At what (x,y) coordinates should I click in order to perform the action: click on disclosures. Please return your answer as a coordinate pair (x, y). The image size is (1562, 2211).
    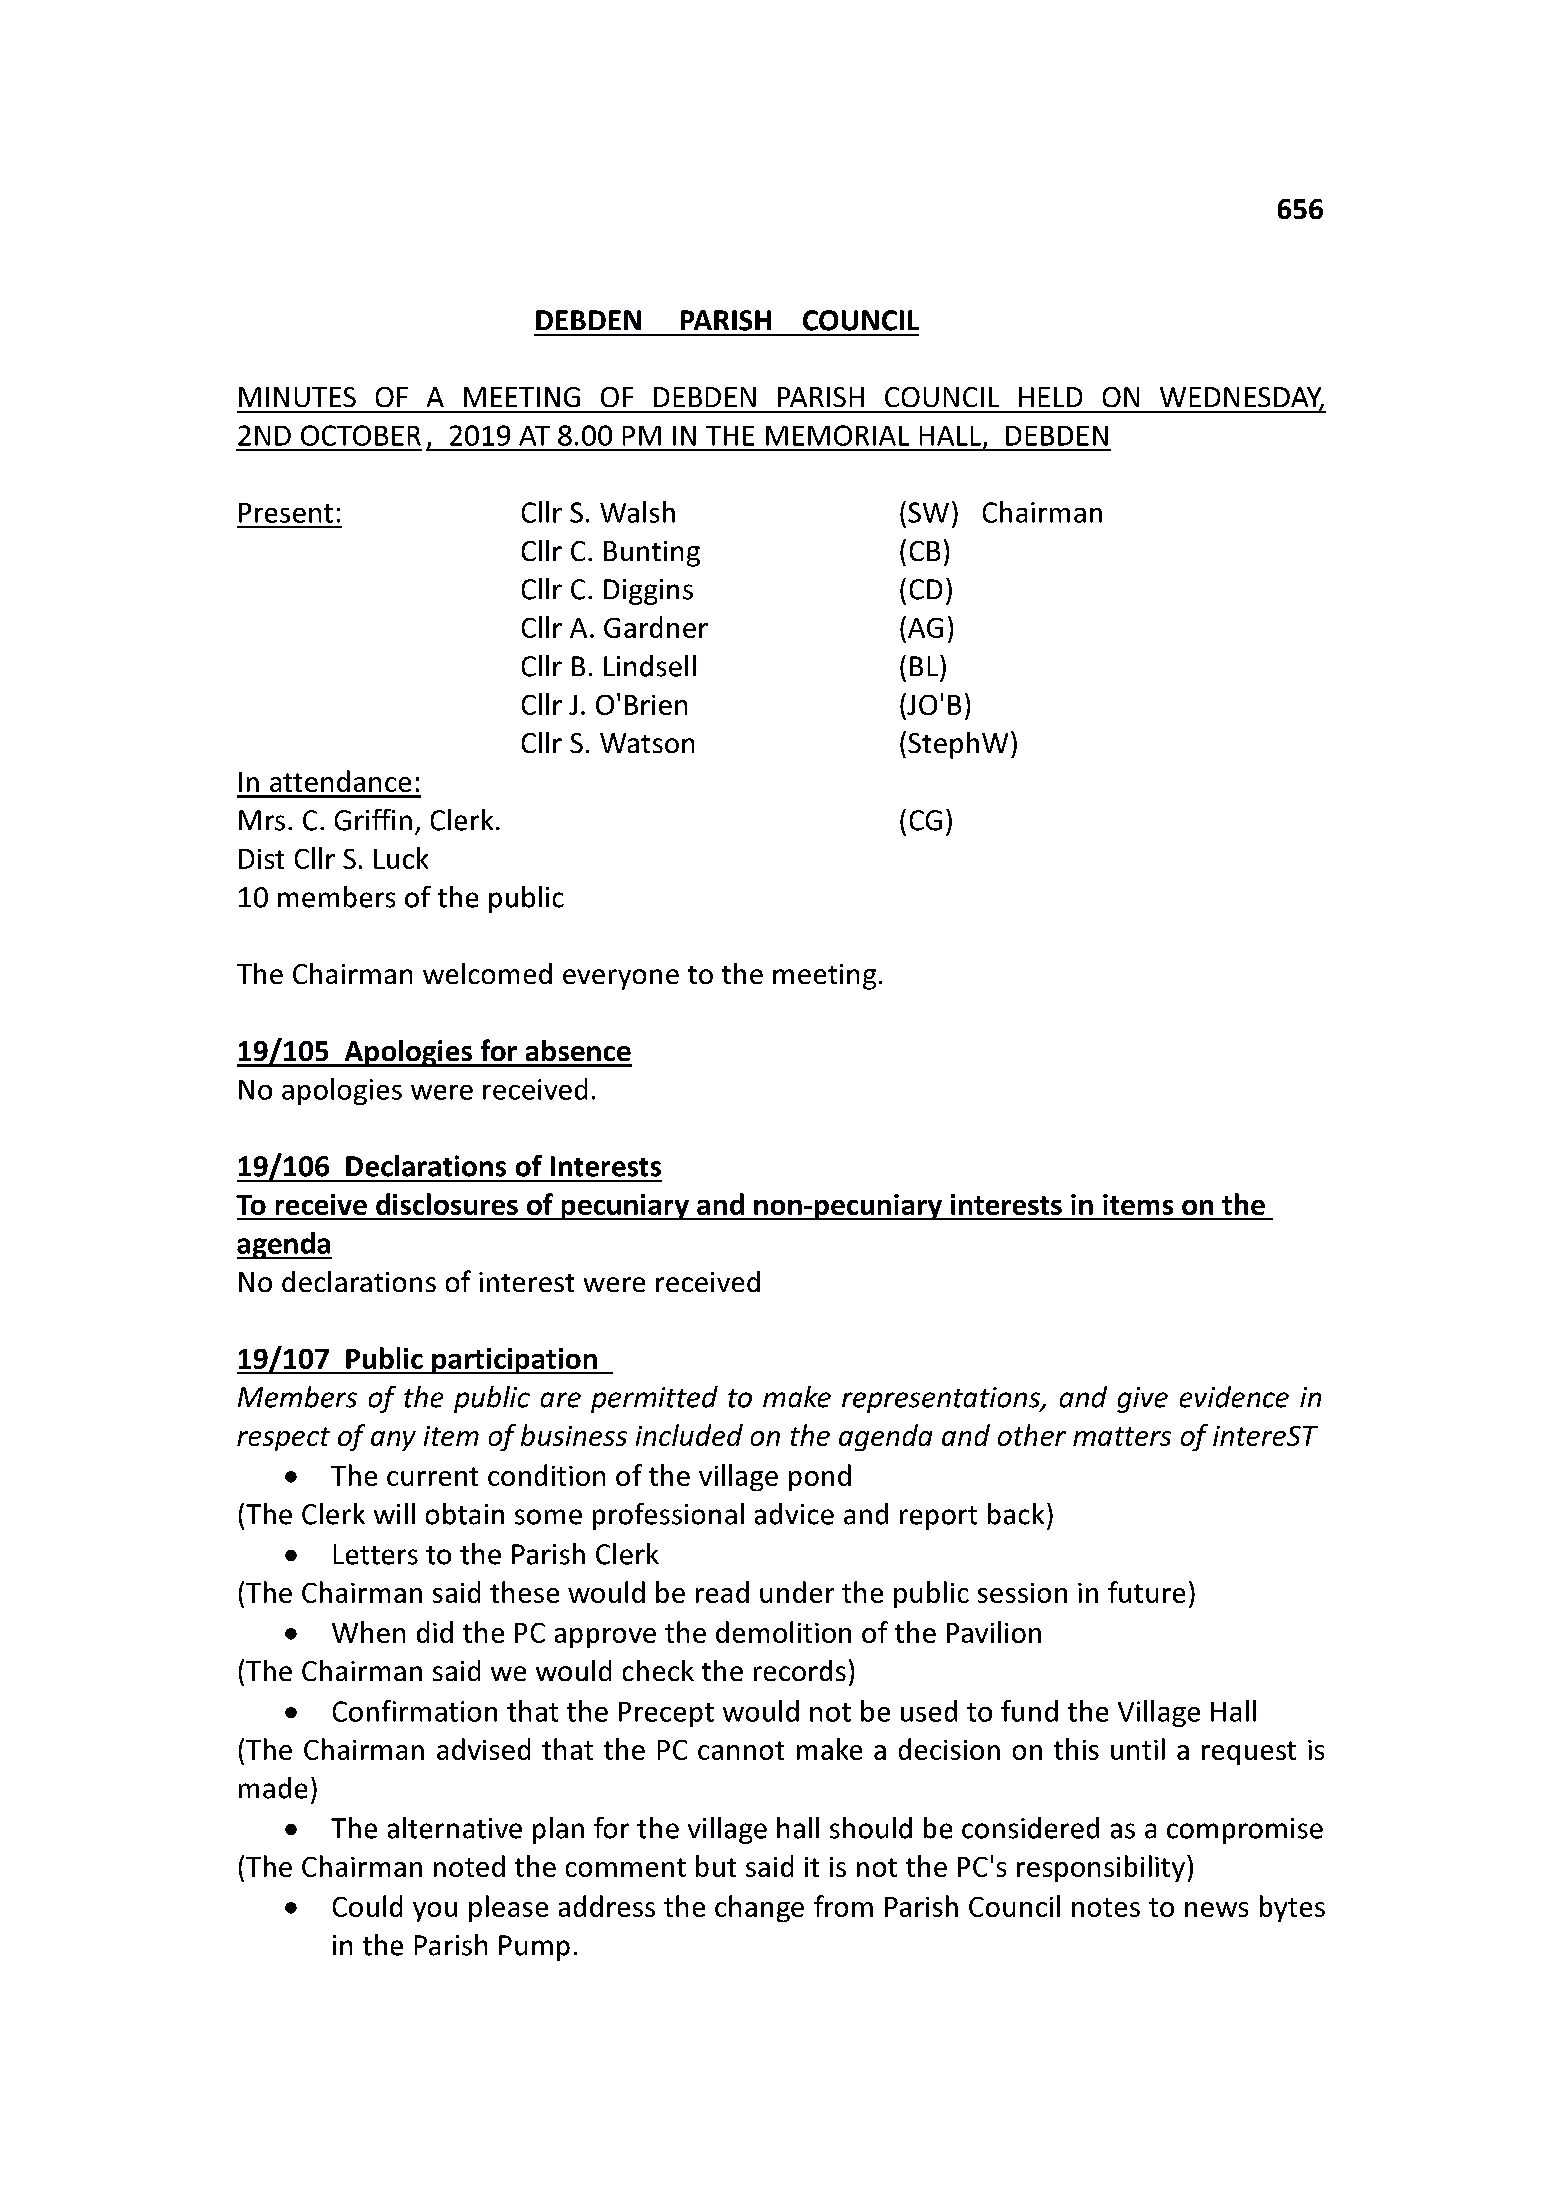
    Looking at the image, I should click on (447, 1204).
